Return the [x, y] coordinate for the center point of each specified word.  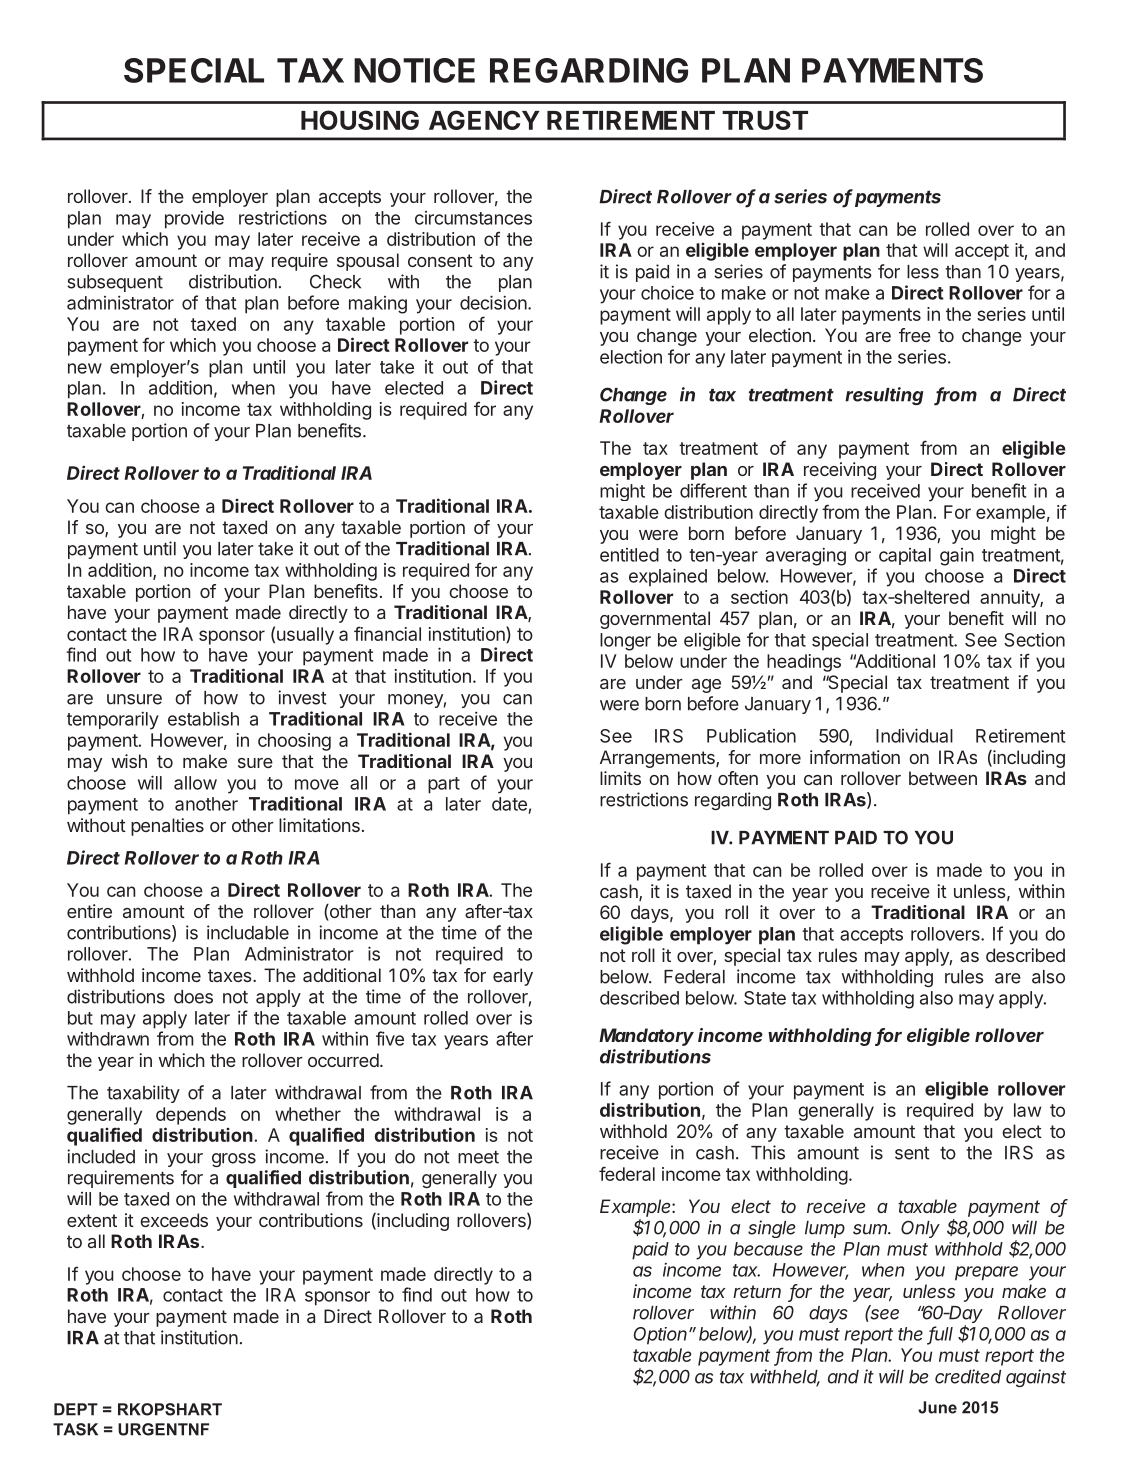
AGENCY [484, 120]
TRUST [765, 120]
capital [905, 556]
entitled [629, 555]
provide [194, 219]
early [513, 977]
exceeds [174, 1220]
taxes [231, 975]
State [765, 998]
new [85, 368]
